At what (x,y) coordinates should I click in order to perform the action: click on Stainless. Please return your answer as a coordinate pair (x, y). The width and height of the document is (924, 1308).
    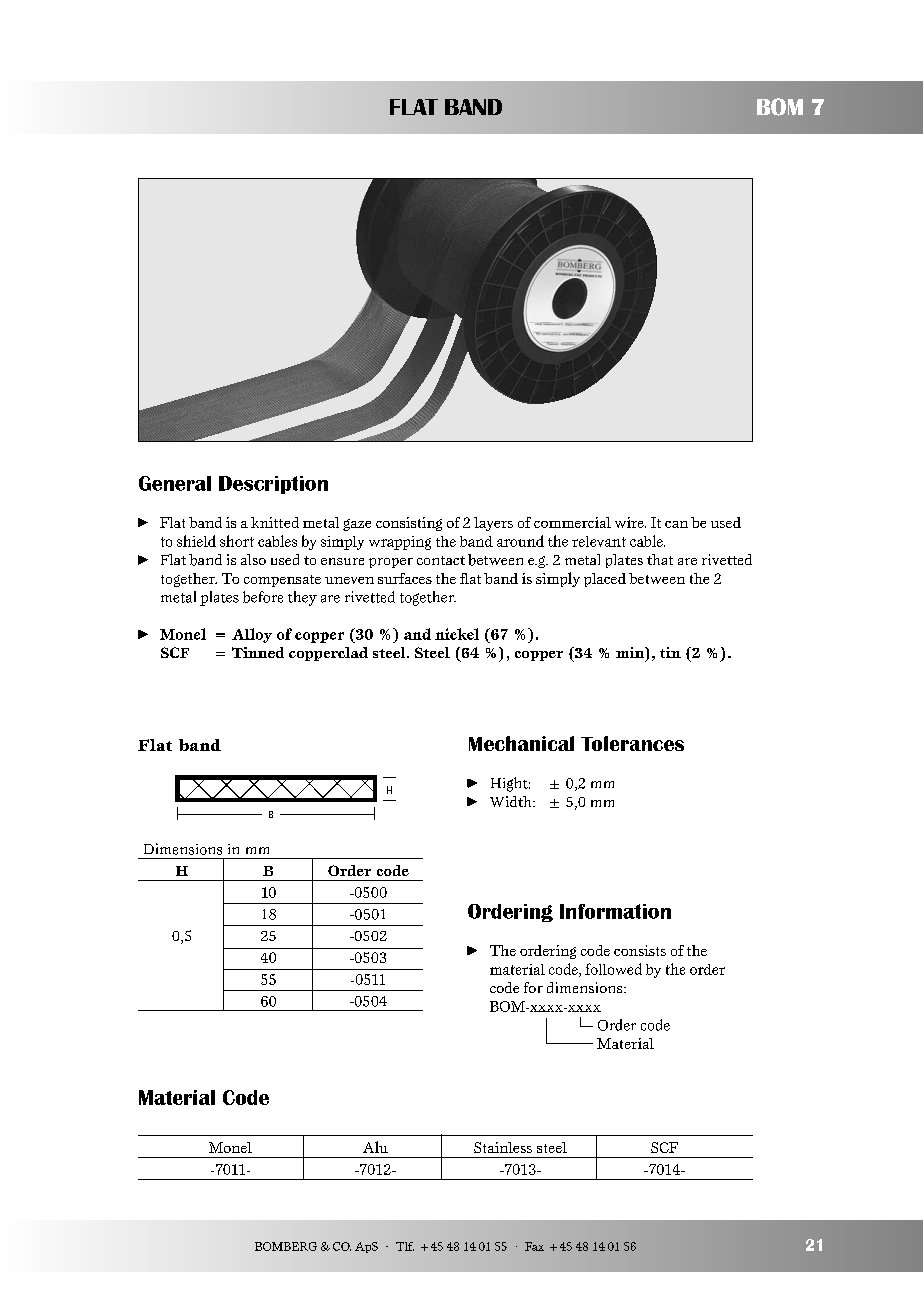
    Looking at the image, I should click on (503, 1147).
